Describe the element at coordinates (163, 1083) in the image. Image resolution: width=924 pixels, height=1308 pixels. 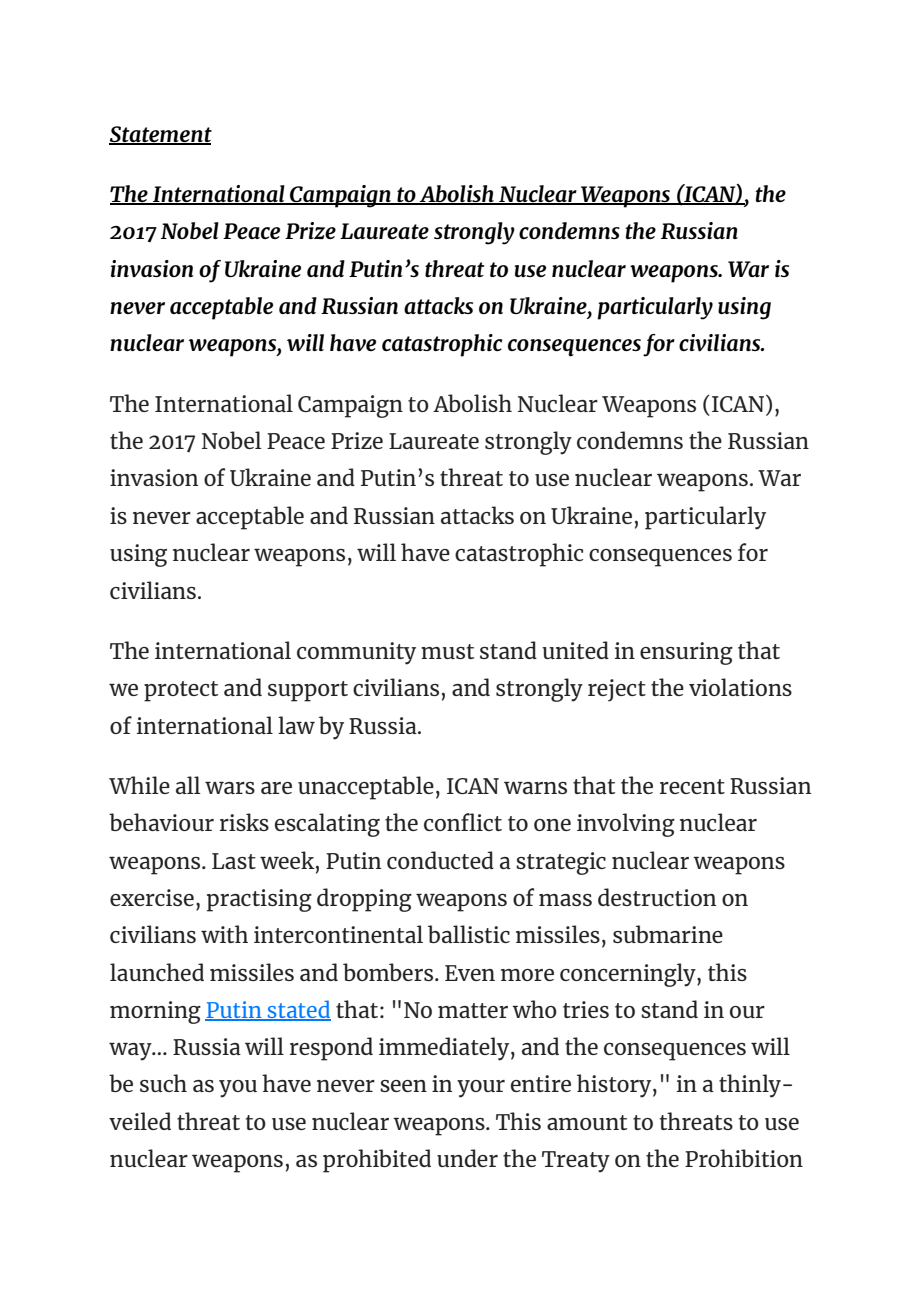
I see `such` at that location.
